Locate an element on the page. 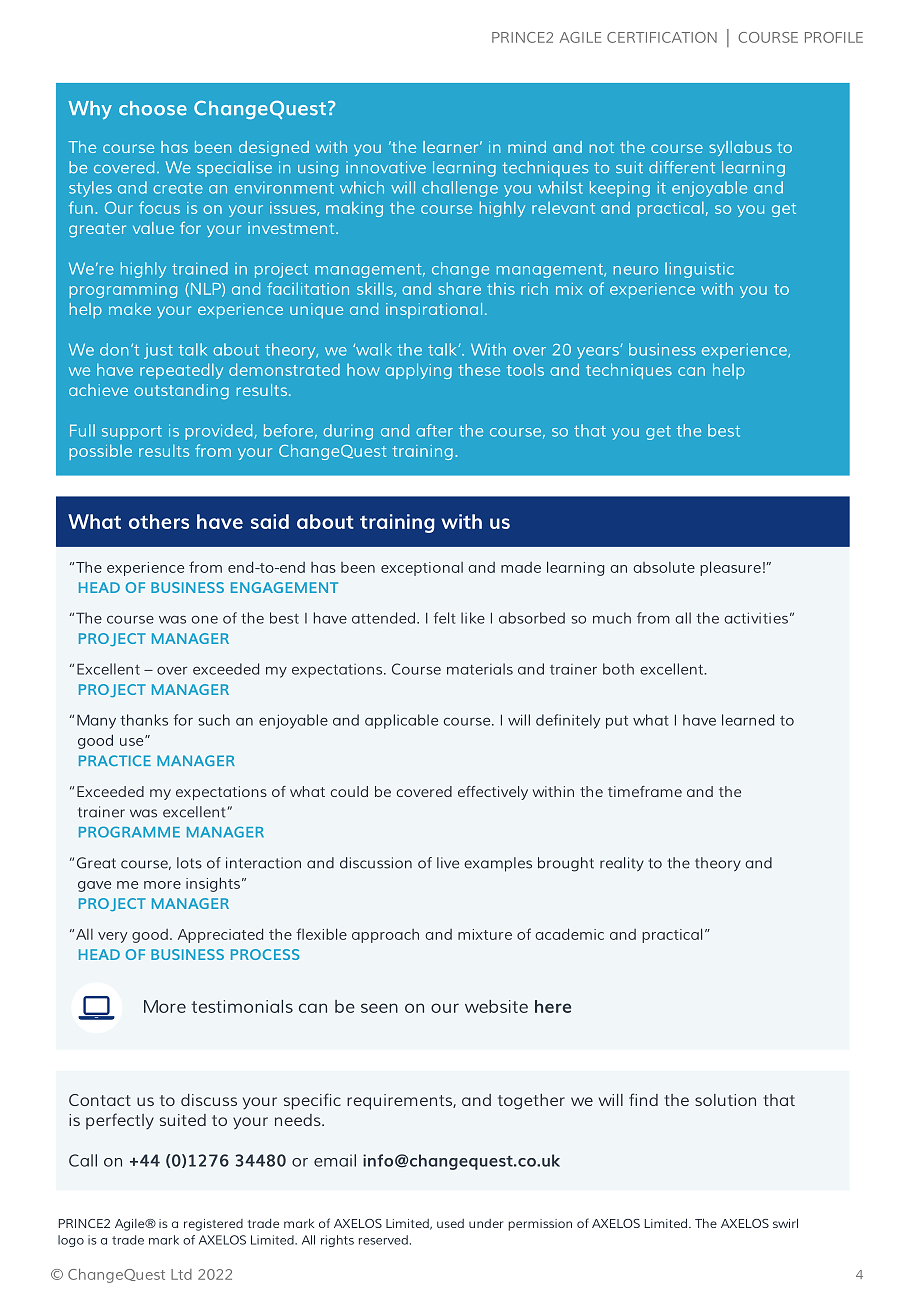 The width and height of the image is (911, 1316). pleasure is located at coordinates (730, 568).
